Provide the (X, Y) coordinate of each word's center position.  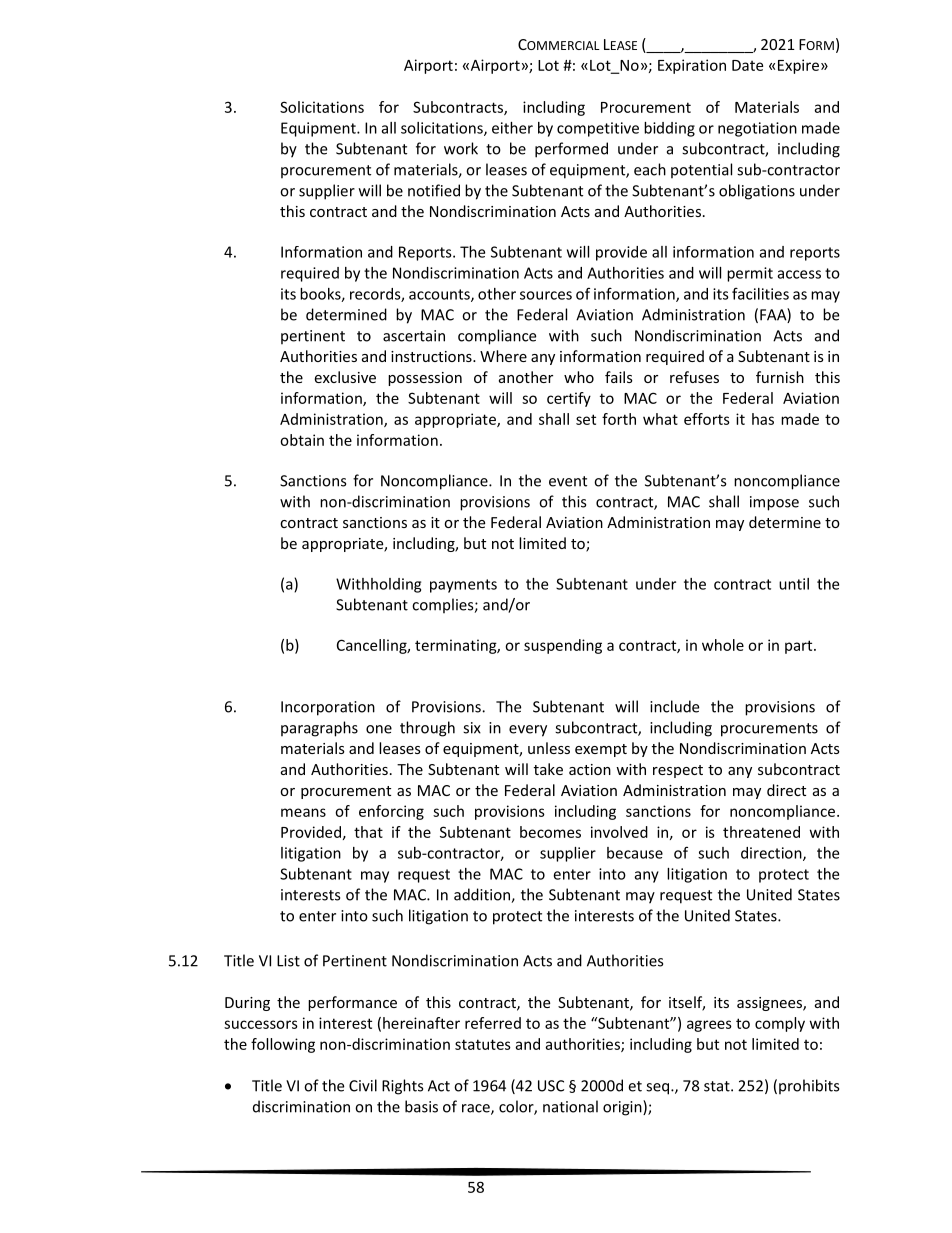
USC (551, 1086)
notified (434, 190)
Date (747, 65)
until (794, 584)
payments (463, 586)
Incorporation (328, 708)
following (283, 1045)
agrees (709, 1026)
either (512, 128)
